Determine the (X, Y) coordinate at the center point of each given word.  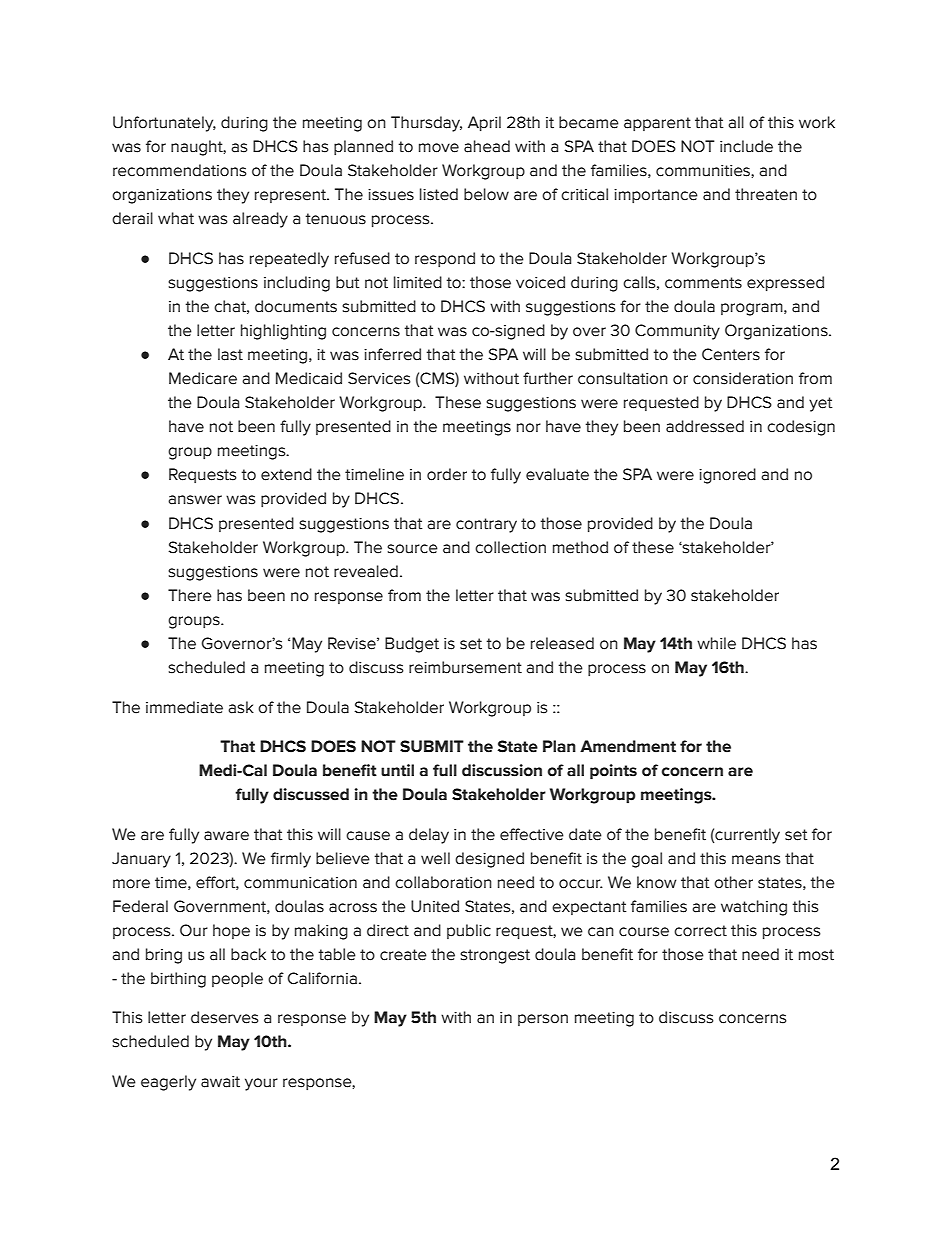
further (548, 378)
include (746, 146)
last (230, 354)
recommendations (180, 170)
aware (226, 836)
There (190, 595)
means (756, 860)
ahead (487, 146)
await (220, 1082)
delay (429, 836)
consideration (743, 378)
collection (510, 547)
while (716, 643)
